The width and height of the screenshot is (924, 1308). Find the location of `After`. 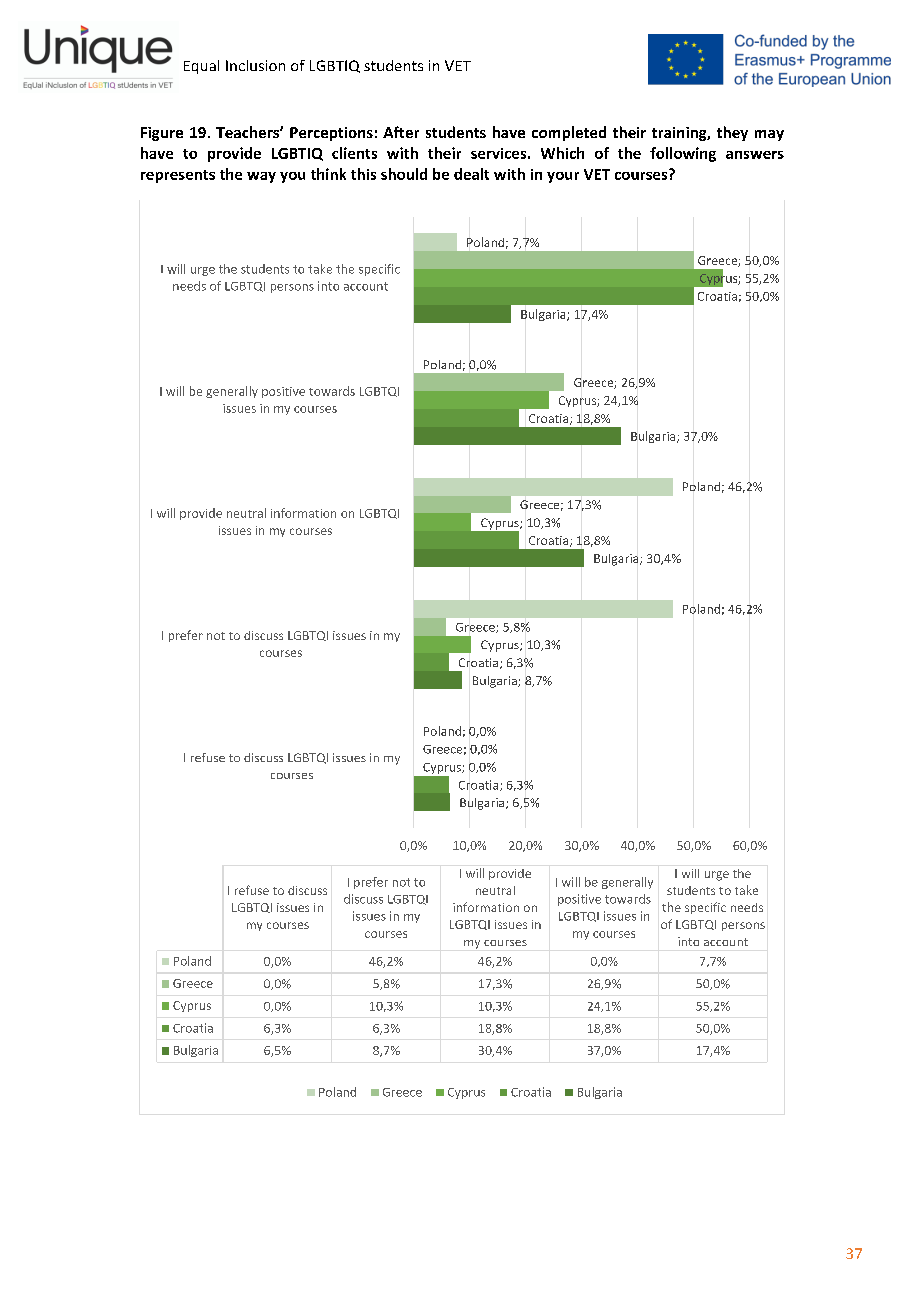

After is located at coordinates (401, 132).
